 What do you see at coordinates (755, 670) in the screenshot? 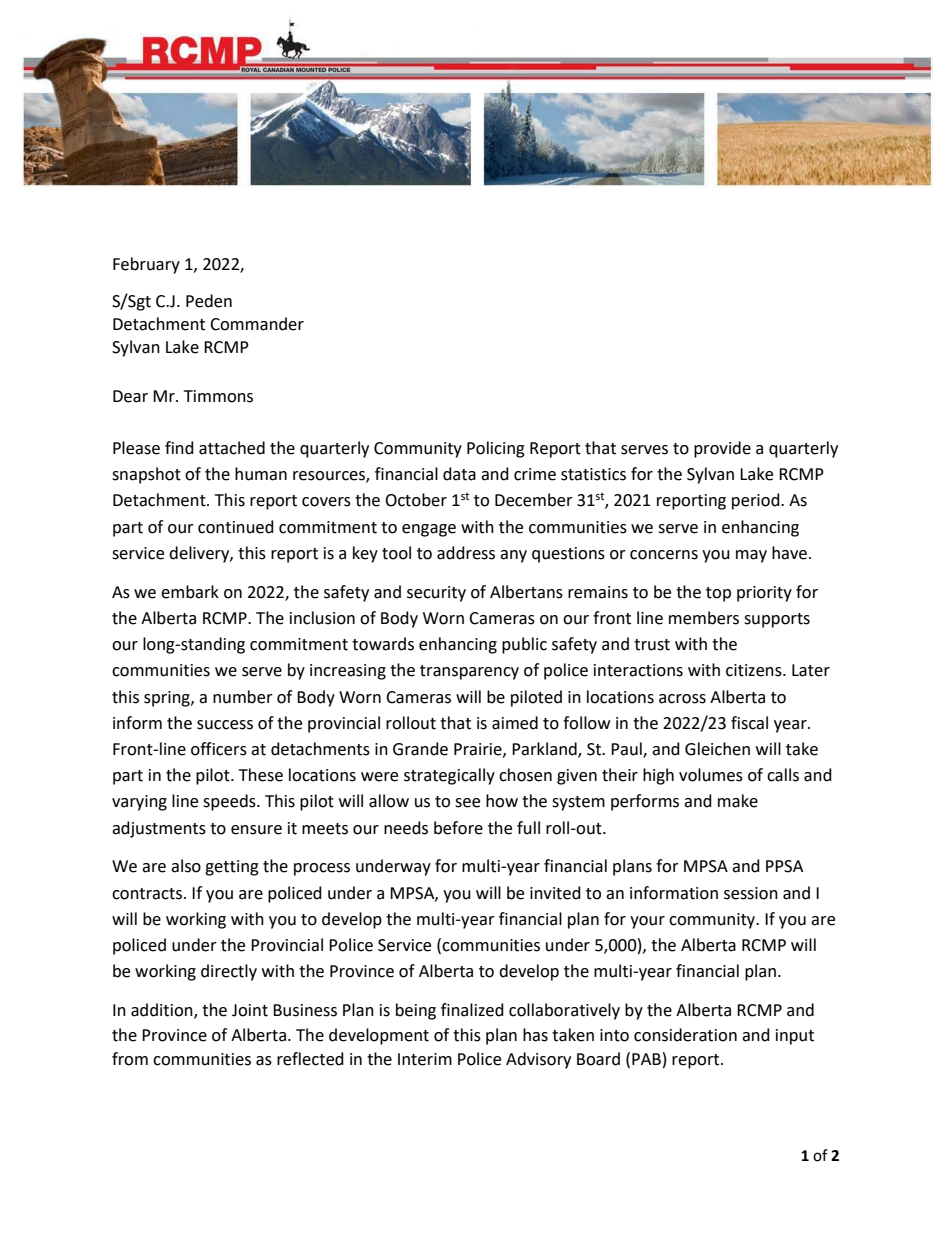
I see `citizens` at bounding box center [755, 670].
